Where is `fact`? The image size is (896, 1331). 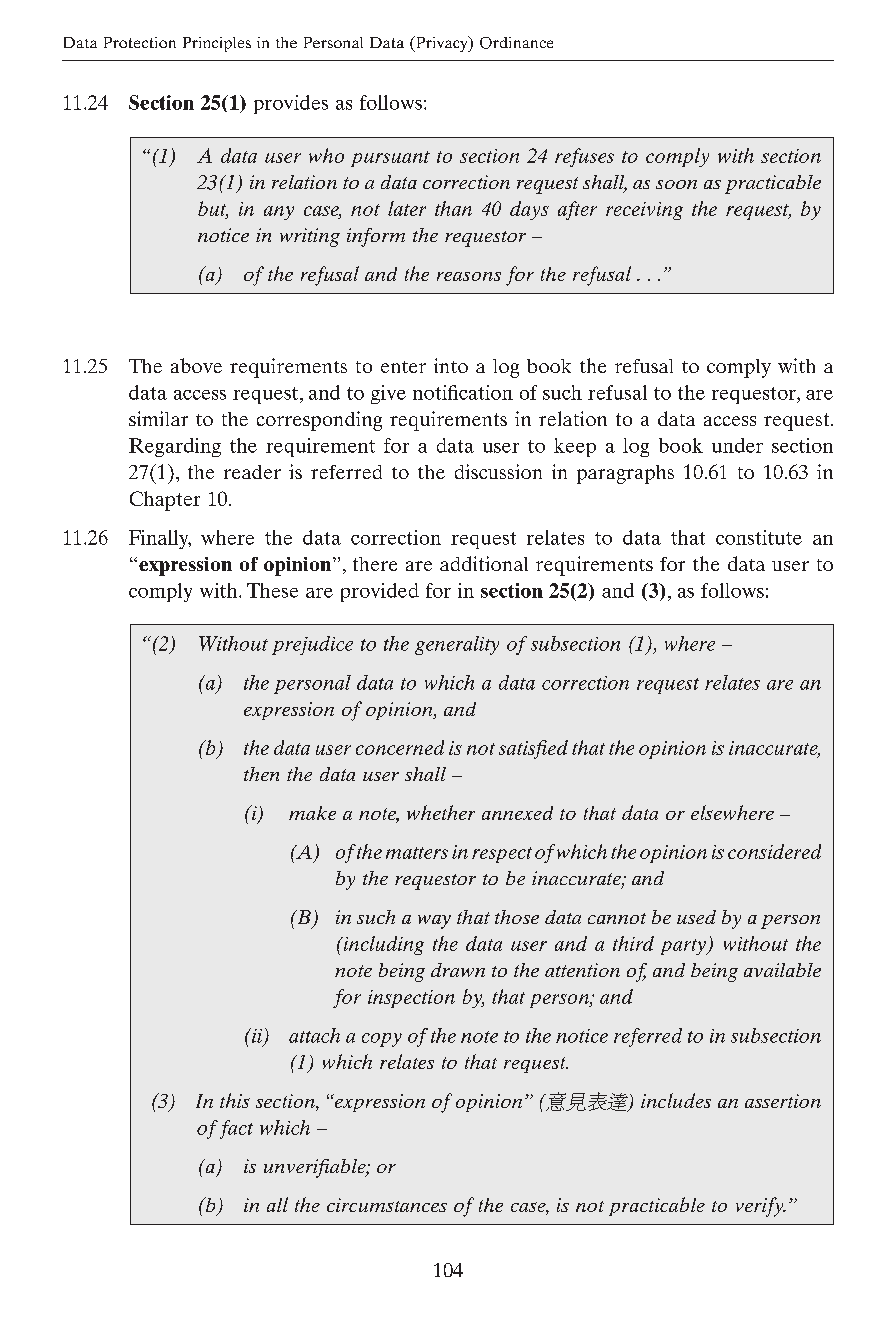 fact is located at coordinates (236, 1129).
